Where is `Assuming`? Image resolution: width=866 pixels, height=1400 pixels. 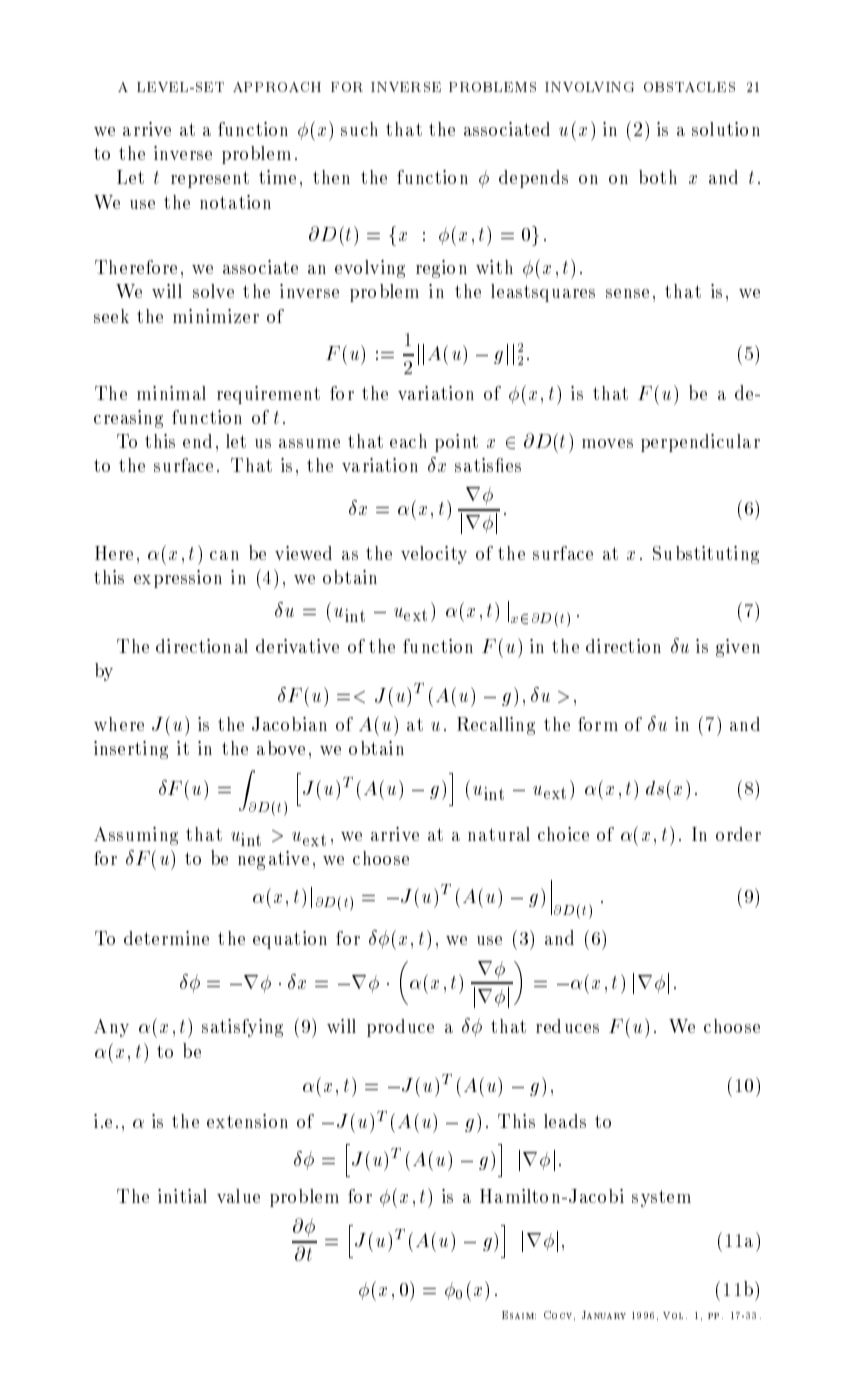
Assuming is located at coordinates (136, 836).
